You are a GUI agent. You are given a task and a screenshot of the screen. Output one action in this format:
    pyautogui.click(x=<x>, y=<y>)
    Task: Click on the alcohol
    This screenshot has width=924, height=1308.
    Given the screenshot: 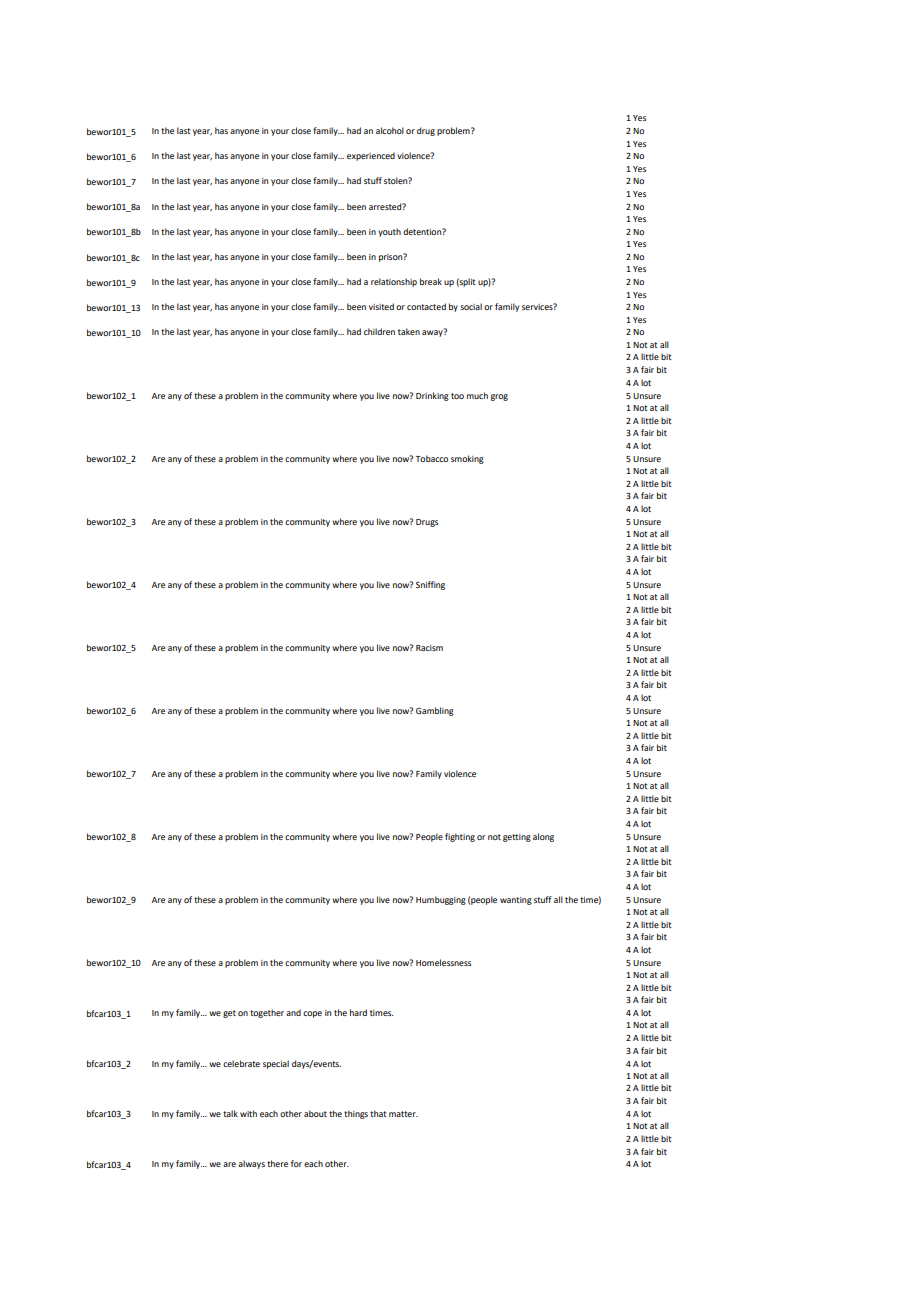 What is the action you would take?
    pyautogui.click(x=390, y=130)
